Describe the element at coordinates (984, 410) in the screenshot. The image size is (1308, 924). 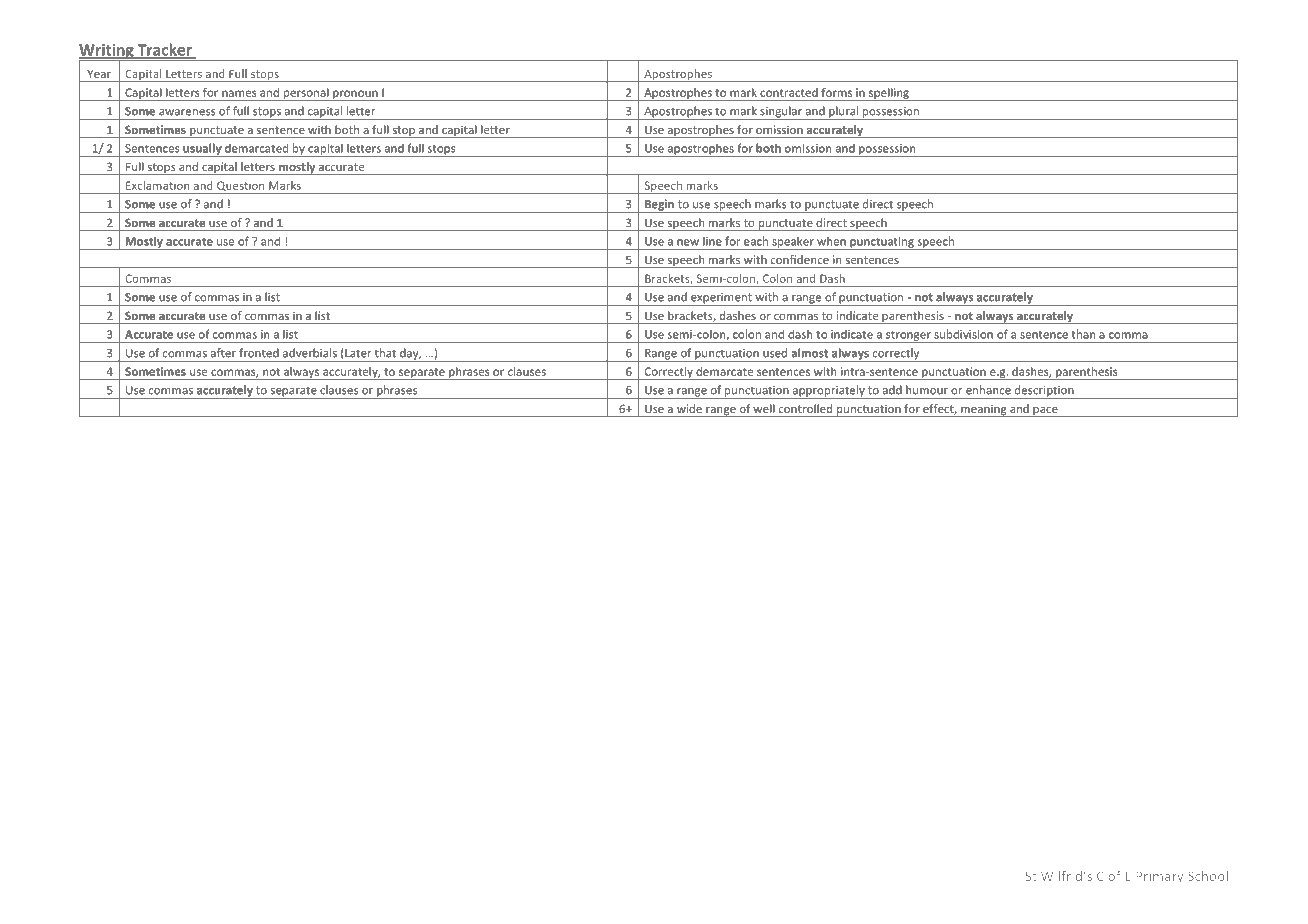
I see `meaning` at that location.
